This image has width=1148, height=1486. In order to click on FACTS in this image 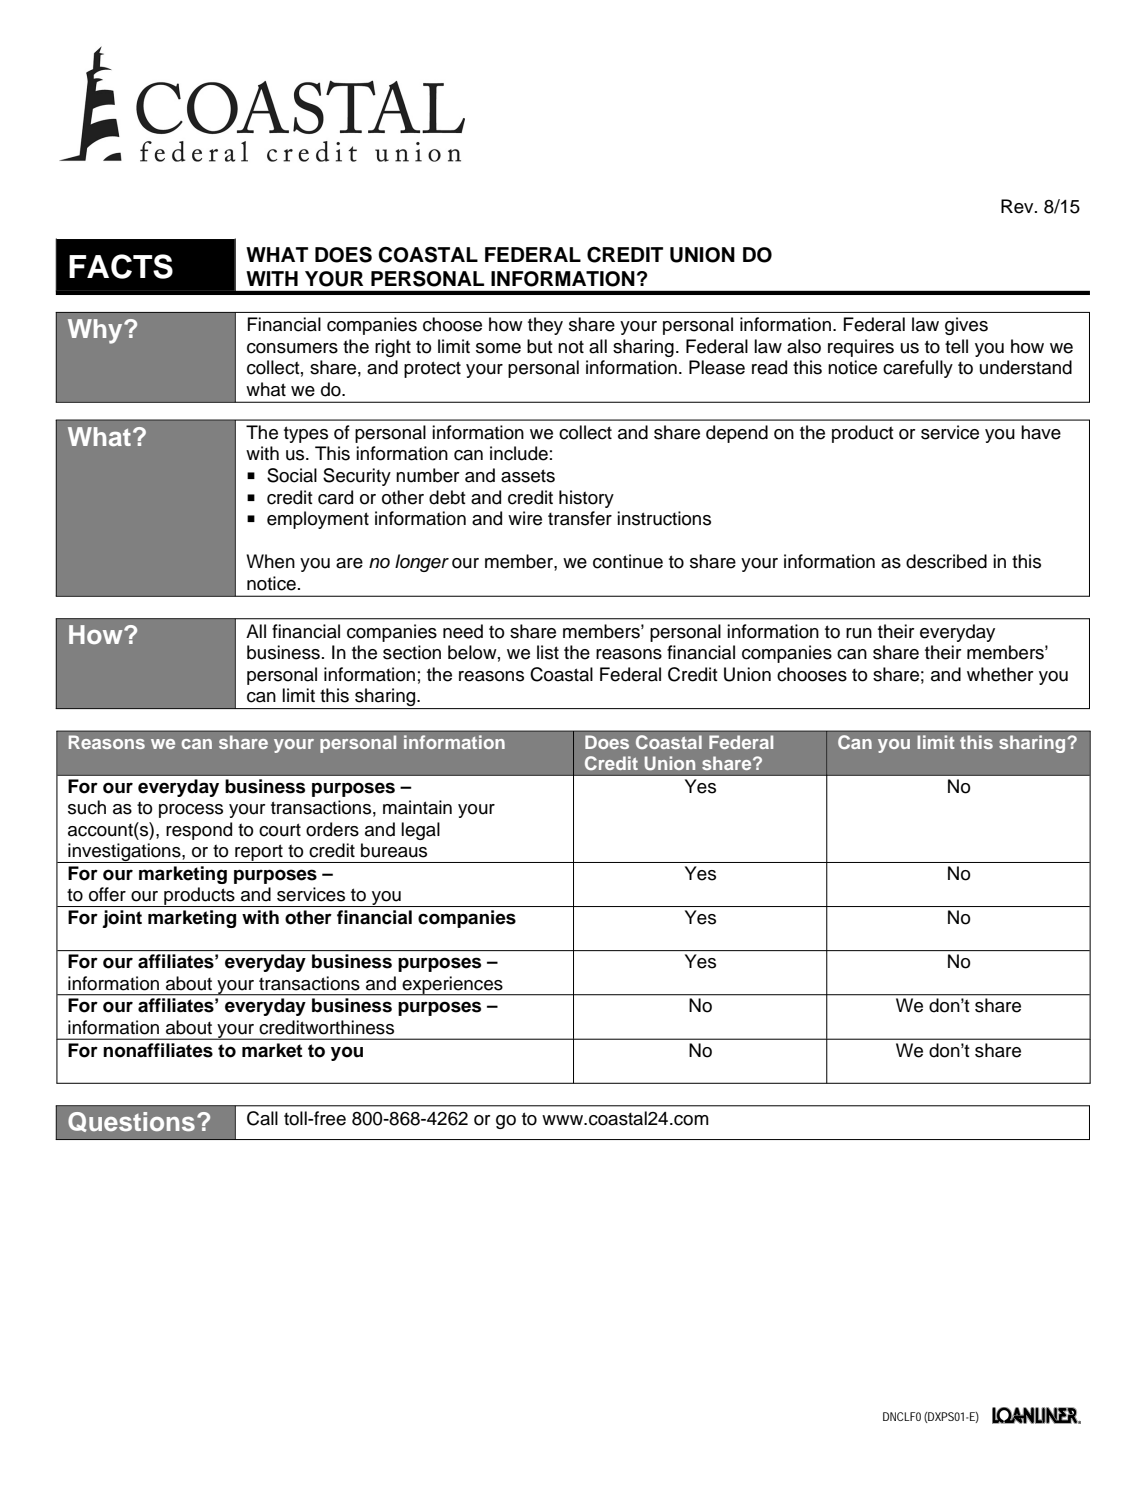, I will do `click(121, 266)`.
